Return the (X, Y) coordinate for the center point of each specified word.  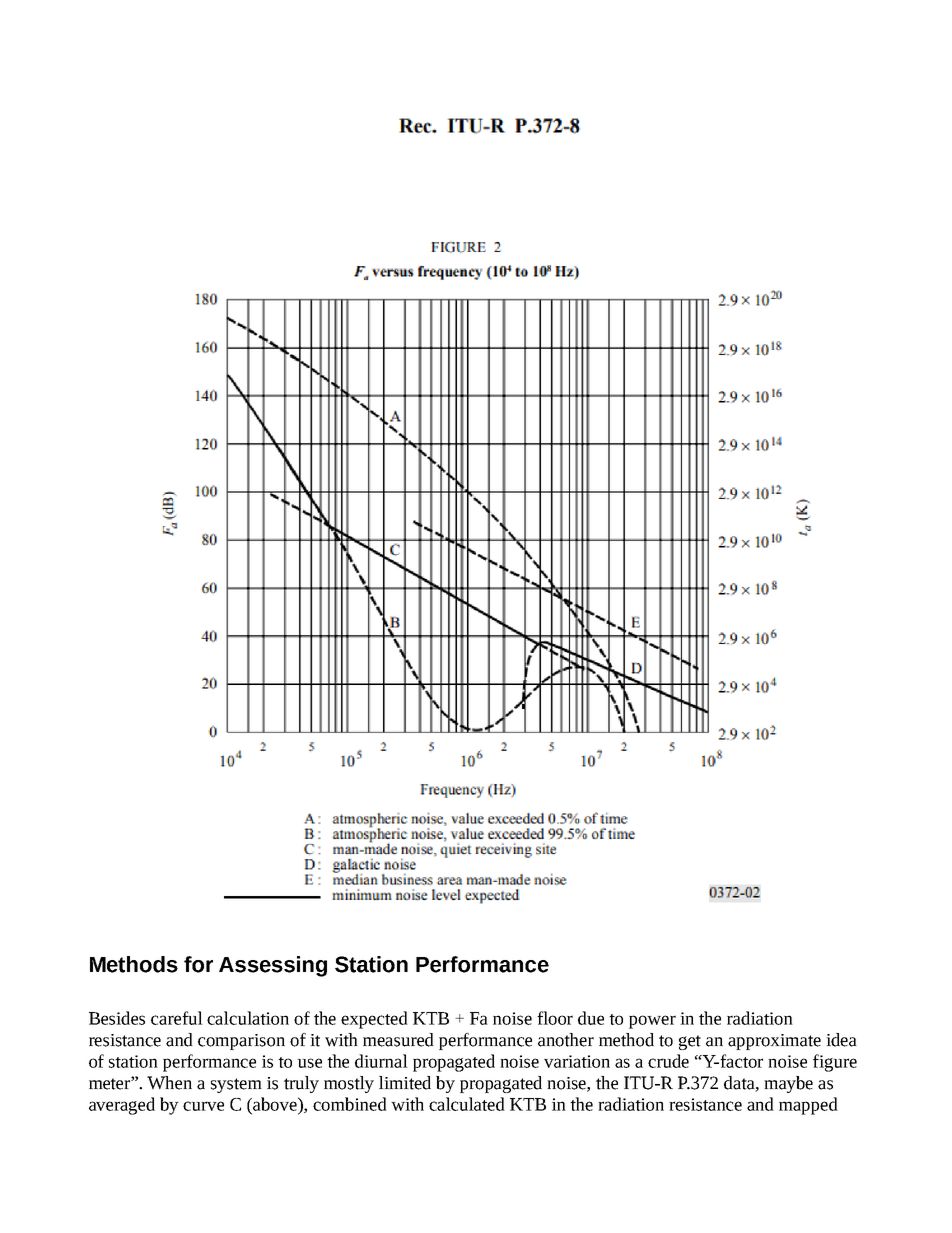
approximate (774, 1042)
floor (555, 1018)
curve (203, 1106)
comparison (241, 1042)
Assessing (273, 966)
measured (398, 1040)
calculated (467, 1104)
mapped (808, 1106)
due (591, 1018)
